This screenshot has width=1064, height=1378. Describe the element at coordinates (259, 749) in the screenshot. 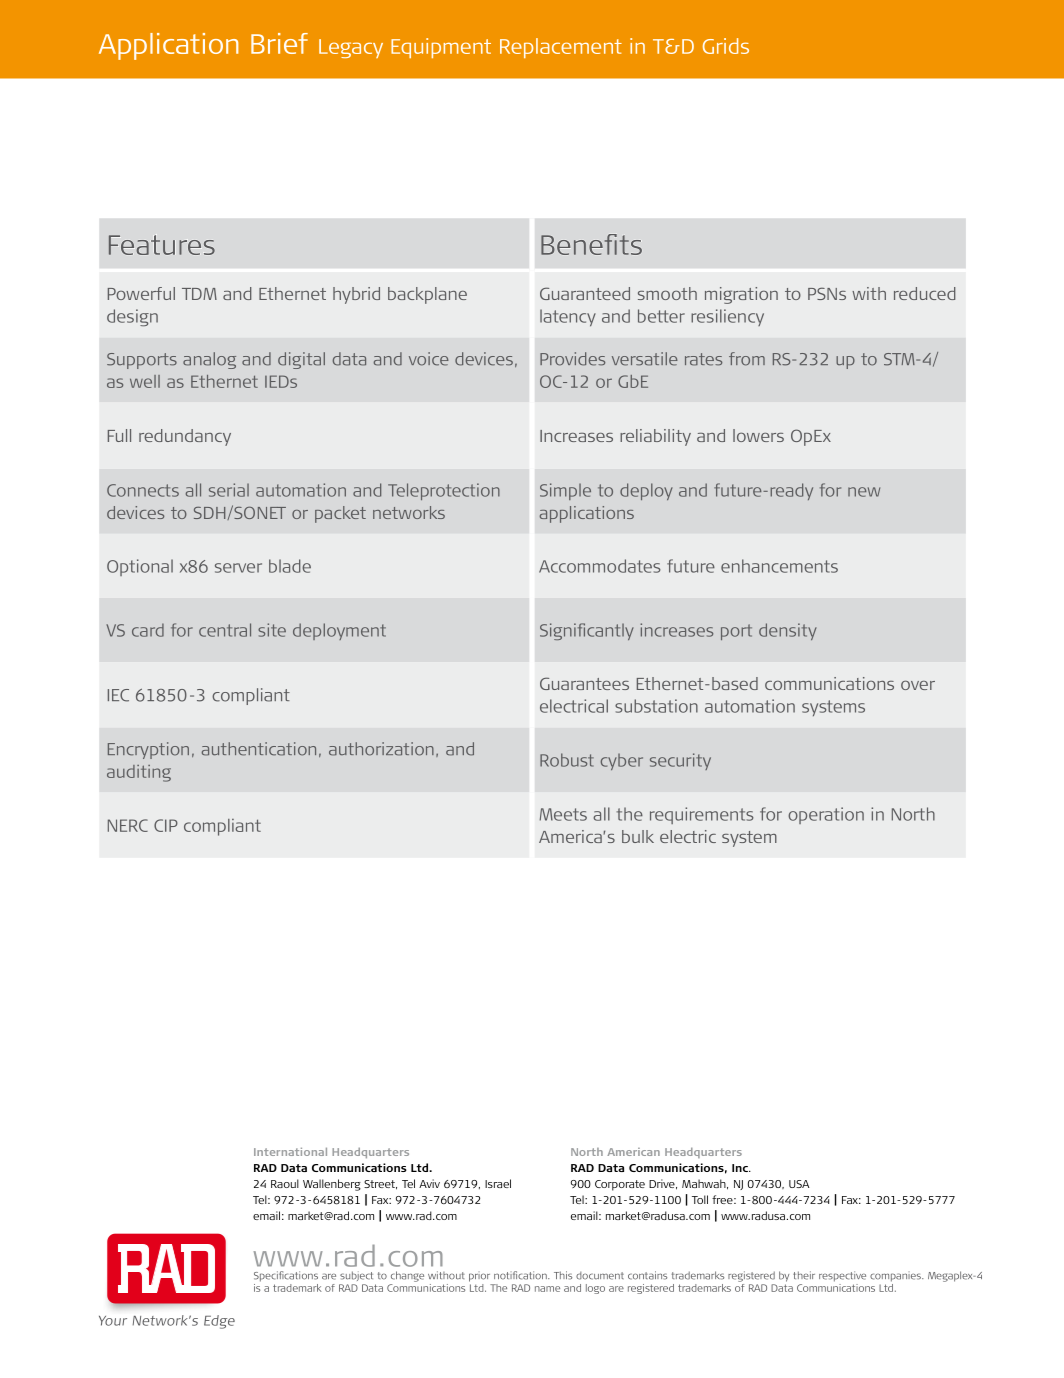

I see `authentication` at that location.
